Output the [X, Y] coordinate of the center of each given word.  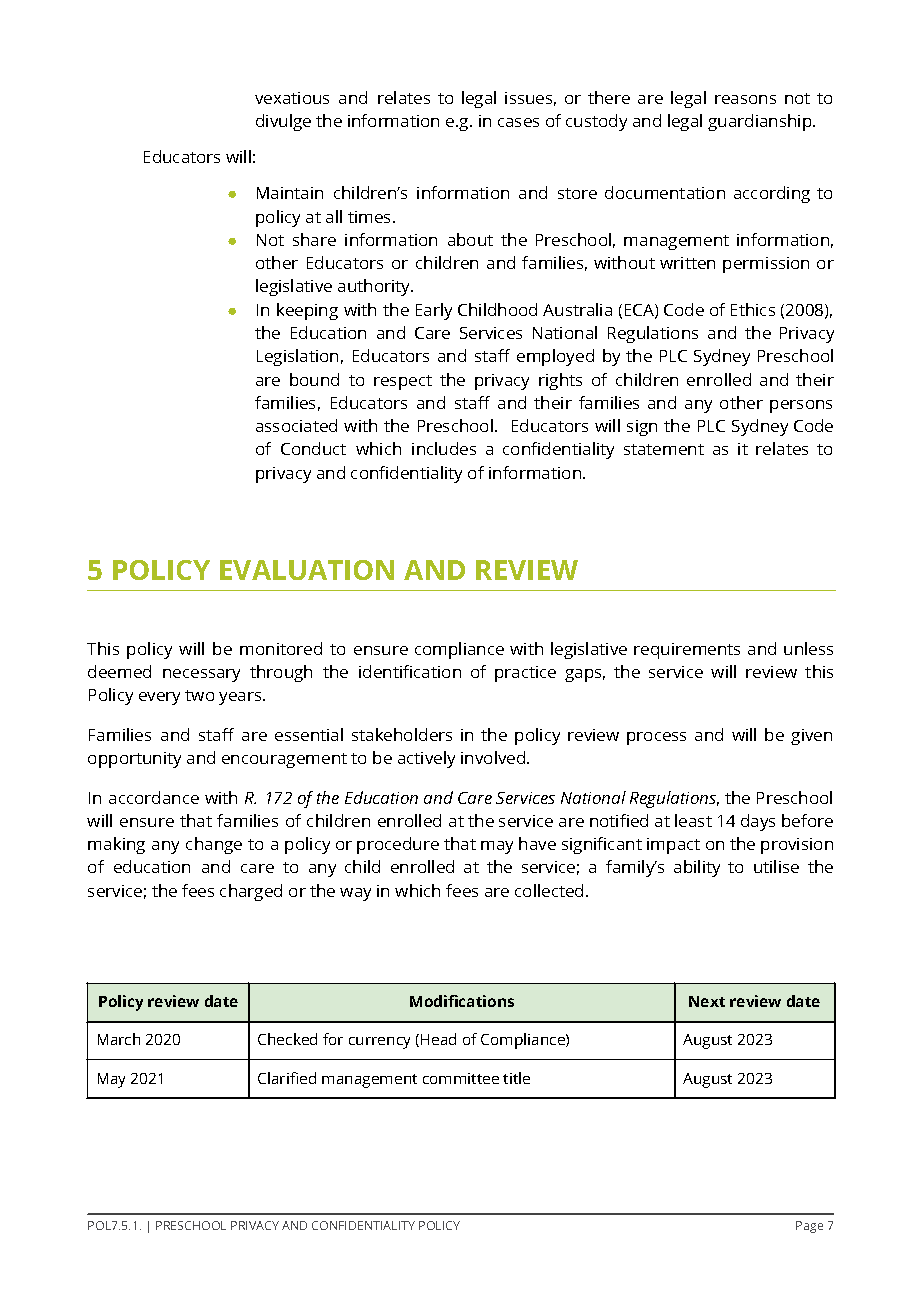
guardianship [761, 122]
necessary [201, 675]
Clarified [287, 1078]
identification [410, 671]
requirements [687, 651]
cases [518, 122]
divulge [283, 122]
